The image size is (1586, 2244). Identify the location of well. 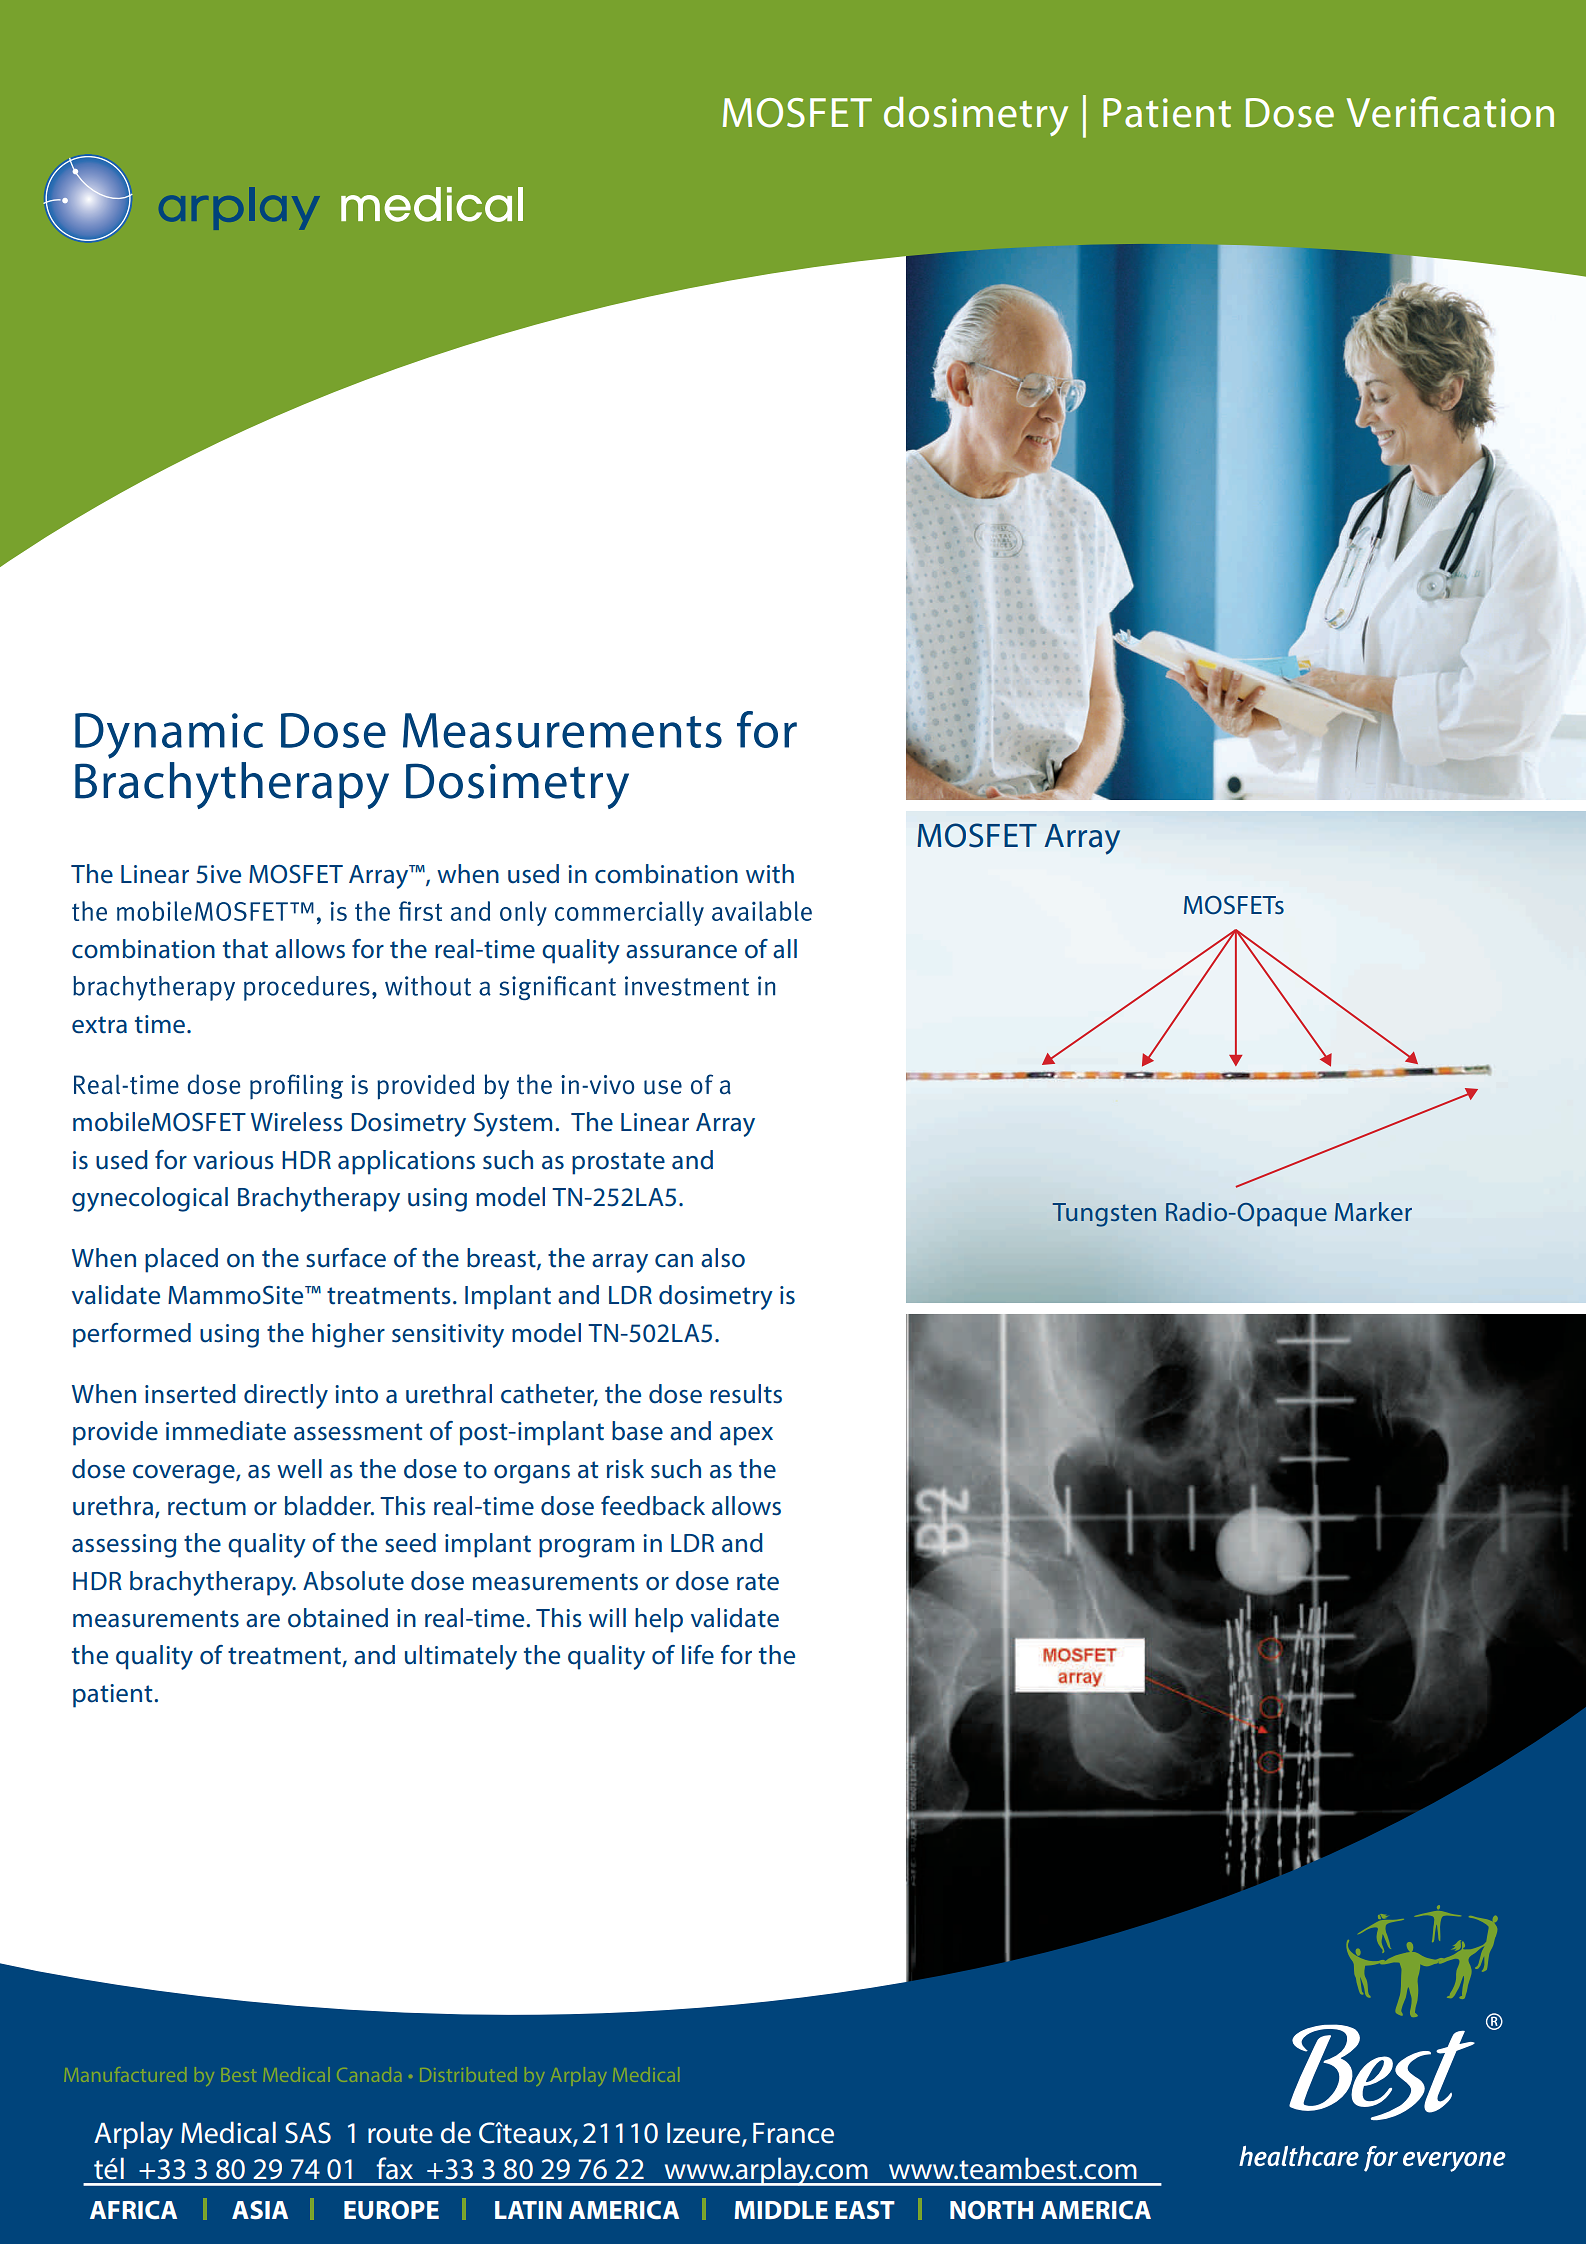
(299, 1469).
